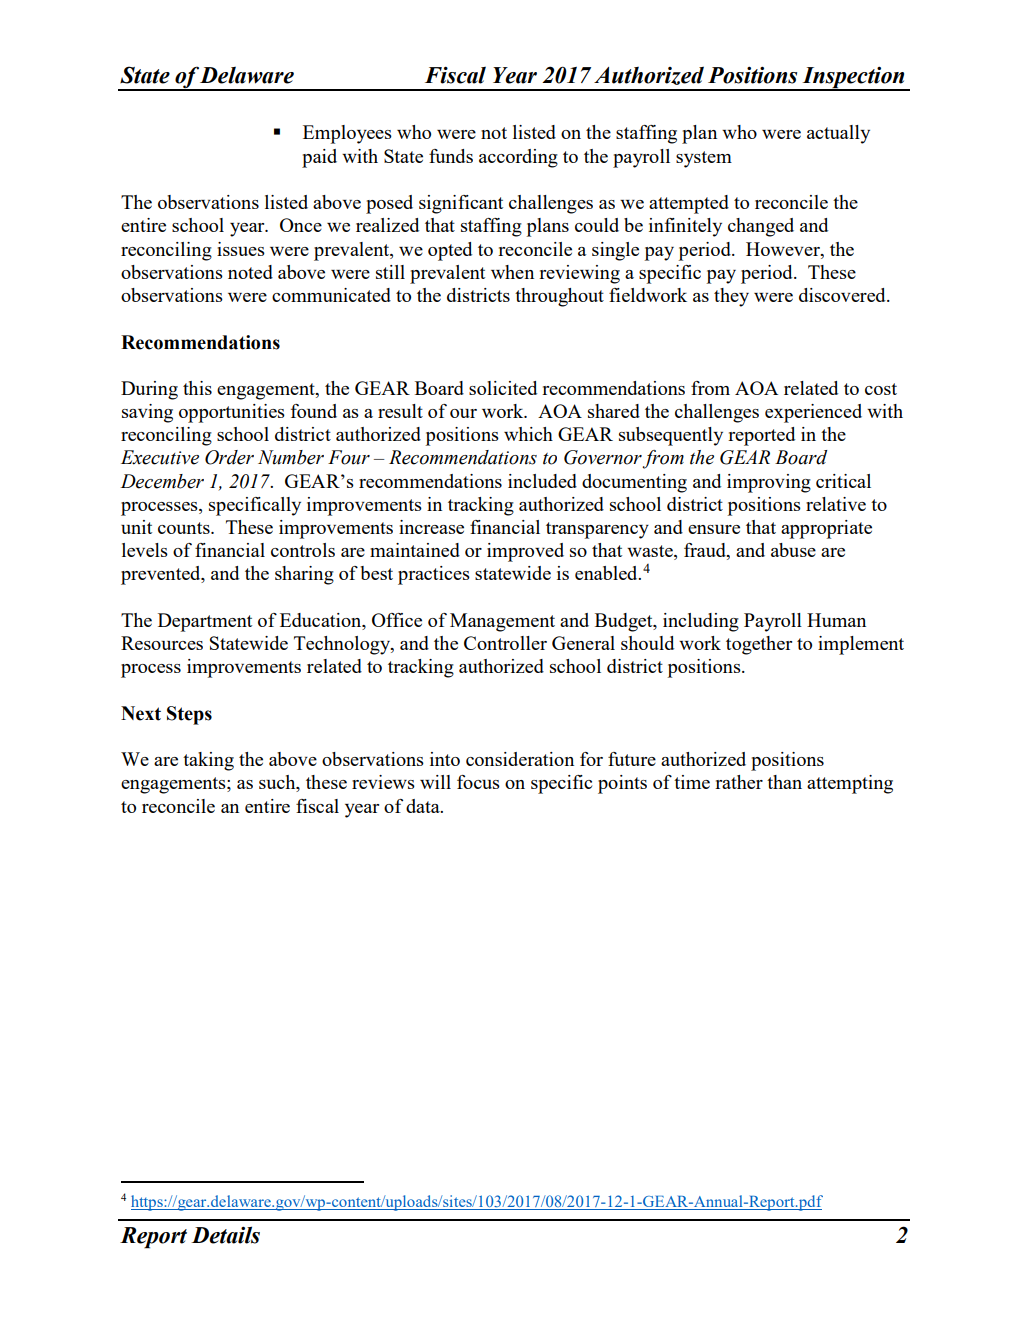 Image resolution: width=1029 pixels, height=1332 pixels. Describe the element at coordinates (505, 643) in the screenshot. I see `Controller` at that location.
